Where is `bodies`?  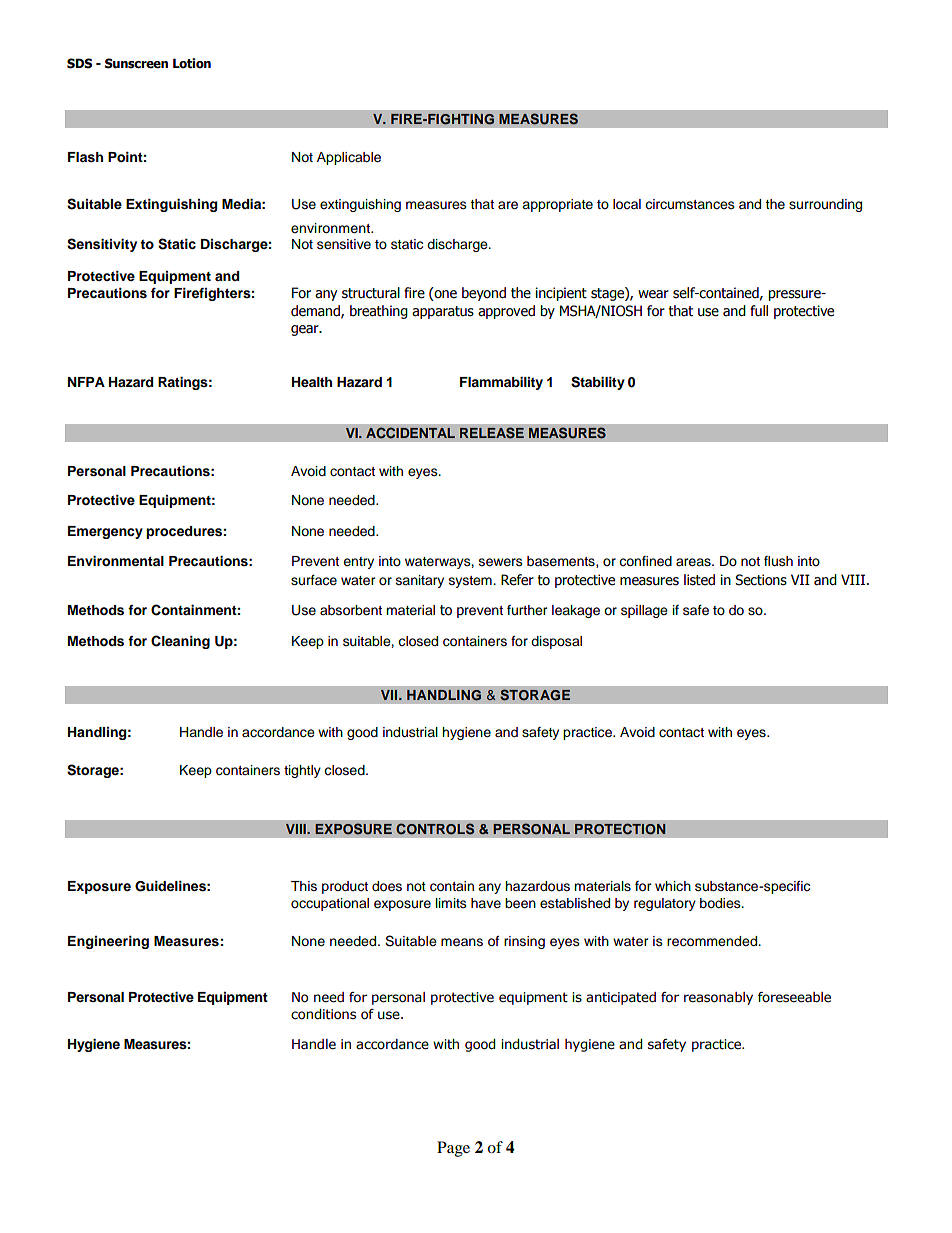 bodies is located at coordinates (721, 903).
